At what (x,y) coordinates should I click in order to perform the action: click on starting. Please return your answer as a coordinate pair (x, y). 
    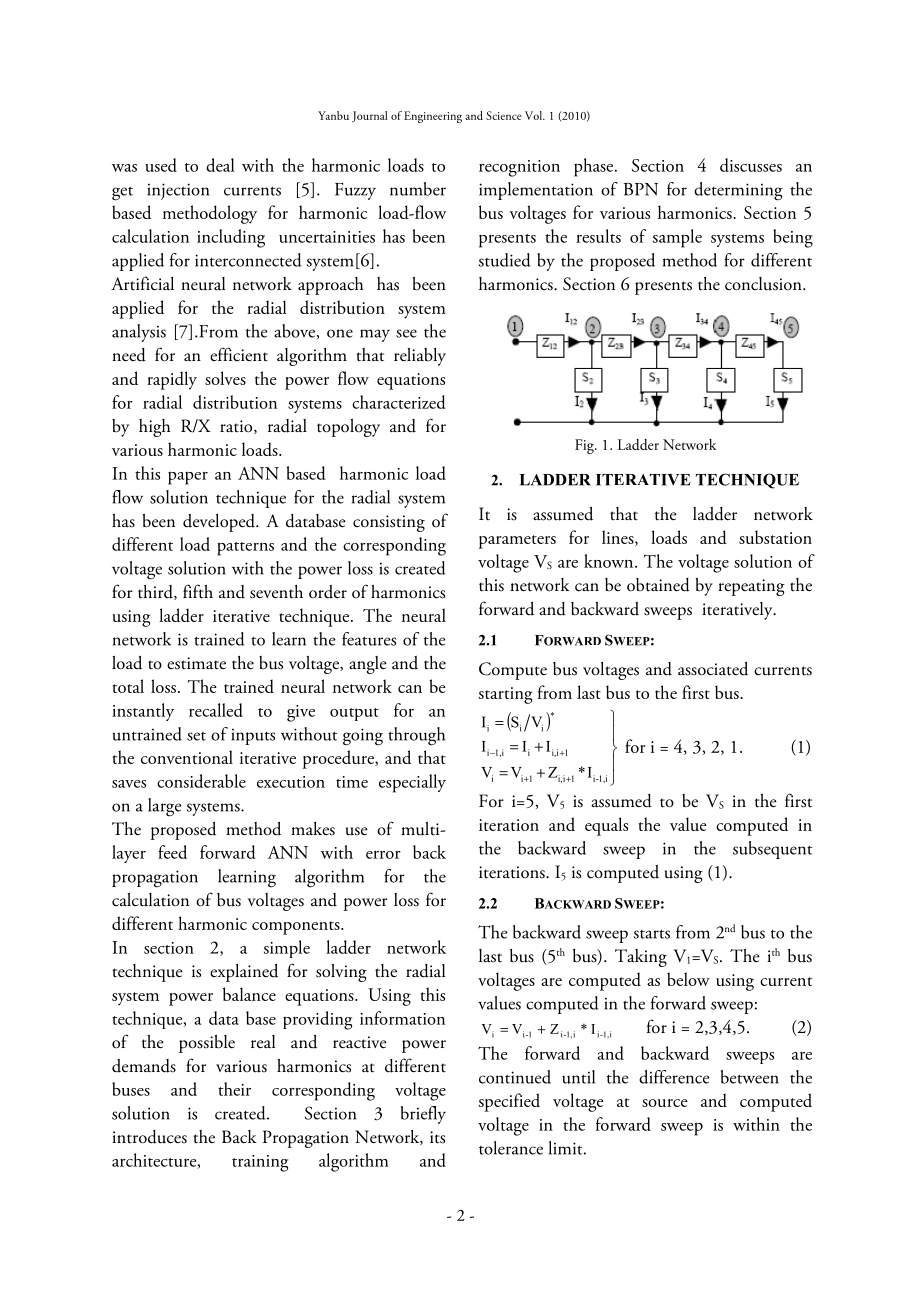
    Looking at the image, I should click on (506, 695).
